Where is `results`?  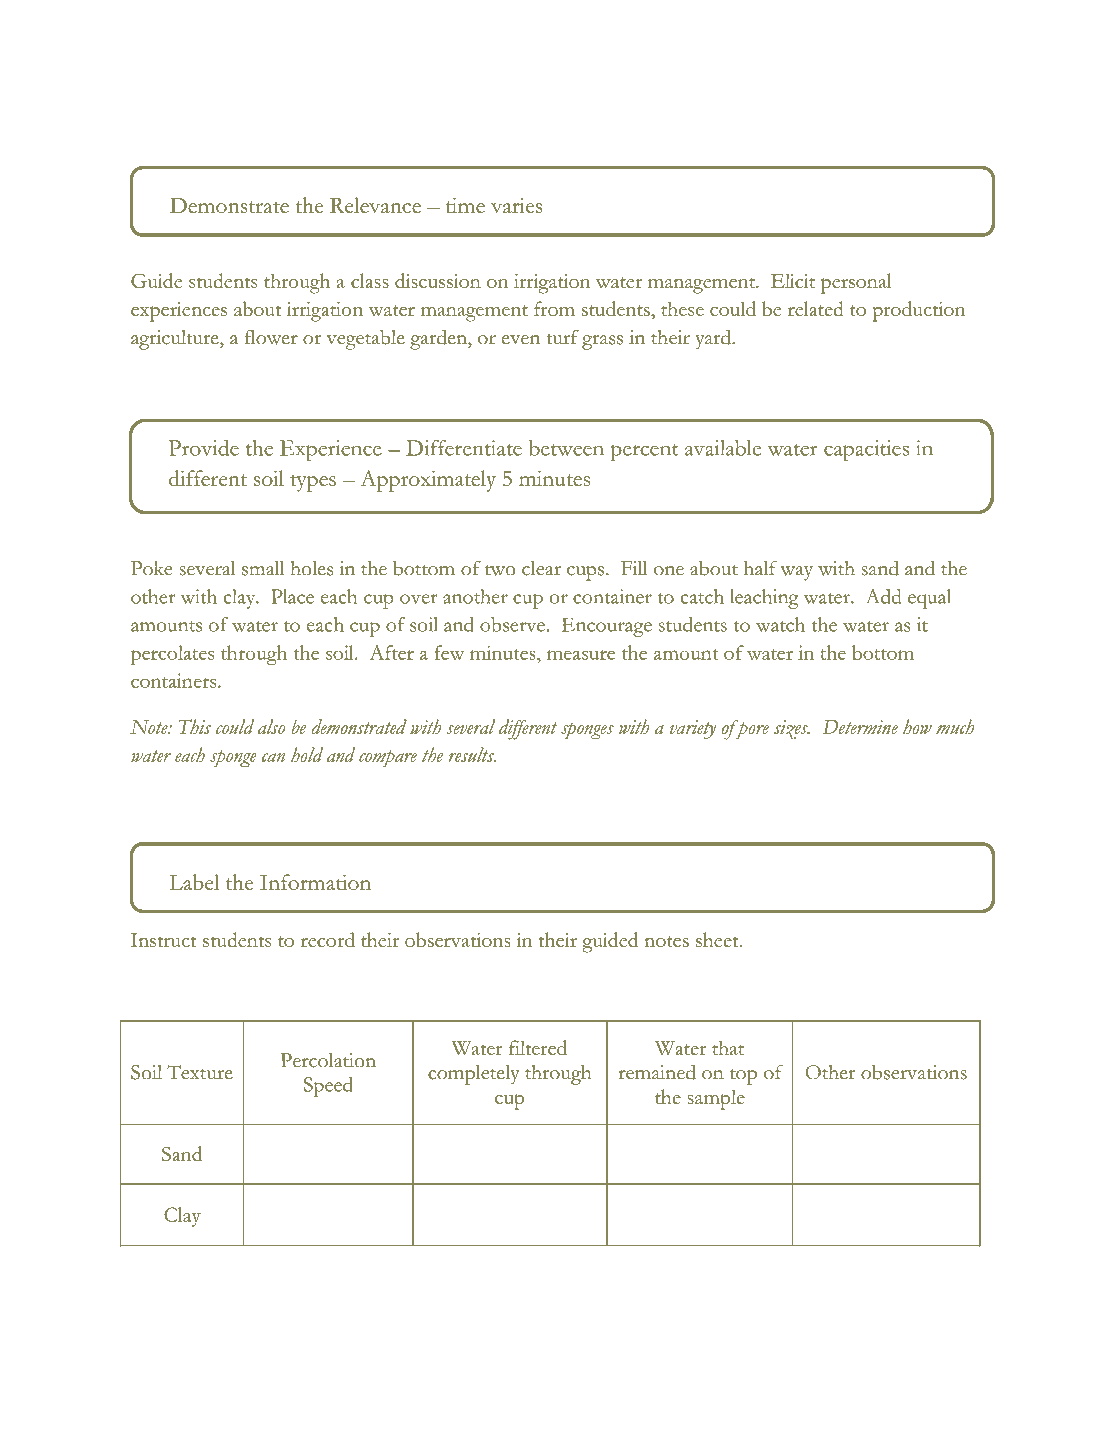 results is located at coordinates (472, 754).
